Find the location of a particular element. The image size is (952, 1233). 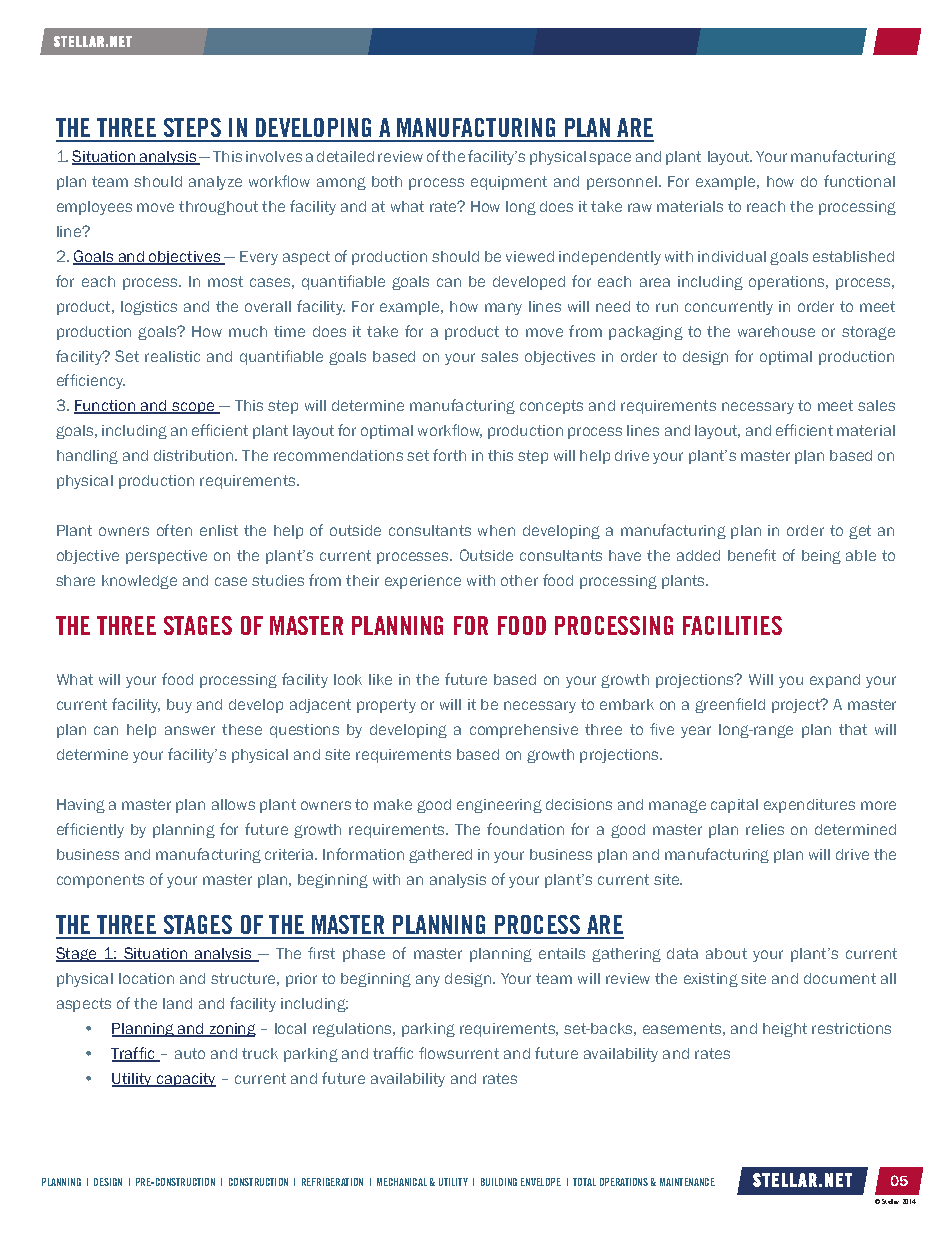

gathered is located at coordinates (440, 856).
